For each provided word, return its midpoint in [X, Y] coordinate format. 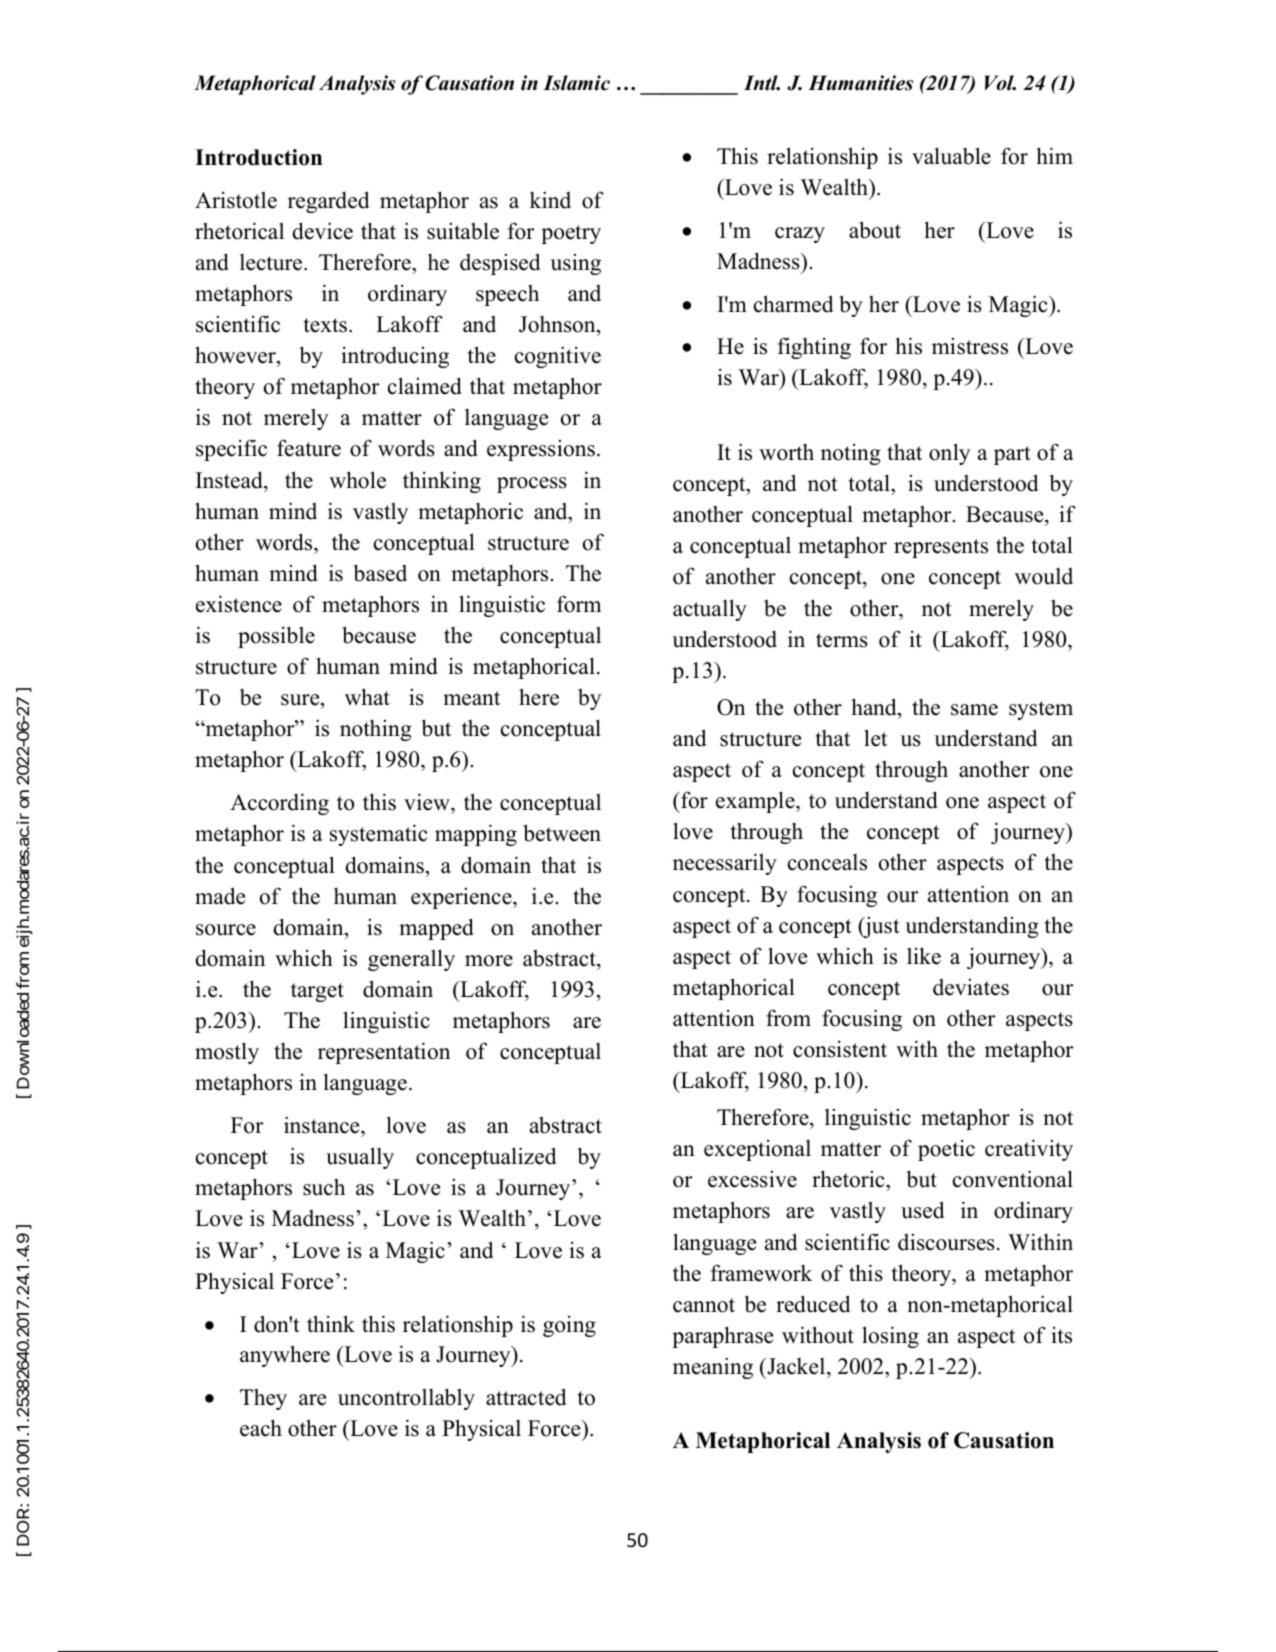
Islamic [576, 83]
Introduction [258, 157]
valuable [951, 156]
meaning [713, 1368]
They [263, 1399]
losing [890, 1337]
